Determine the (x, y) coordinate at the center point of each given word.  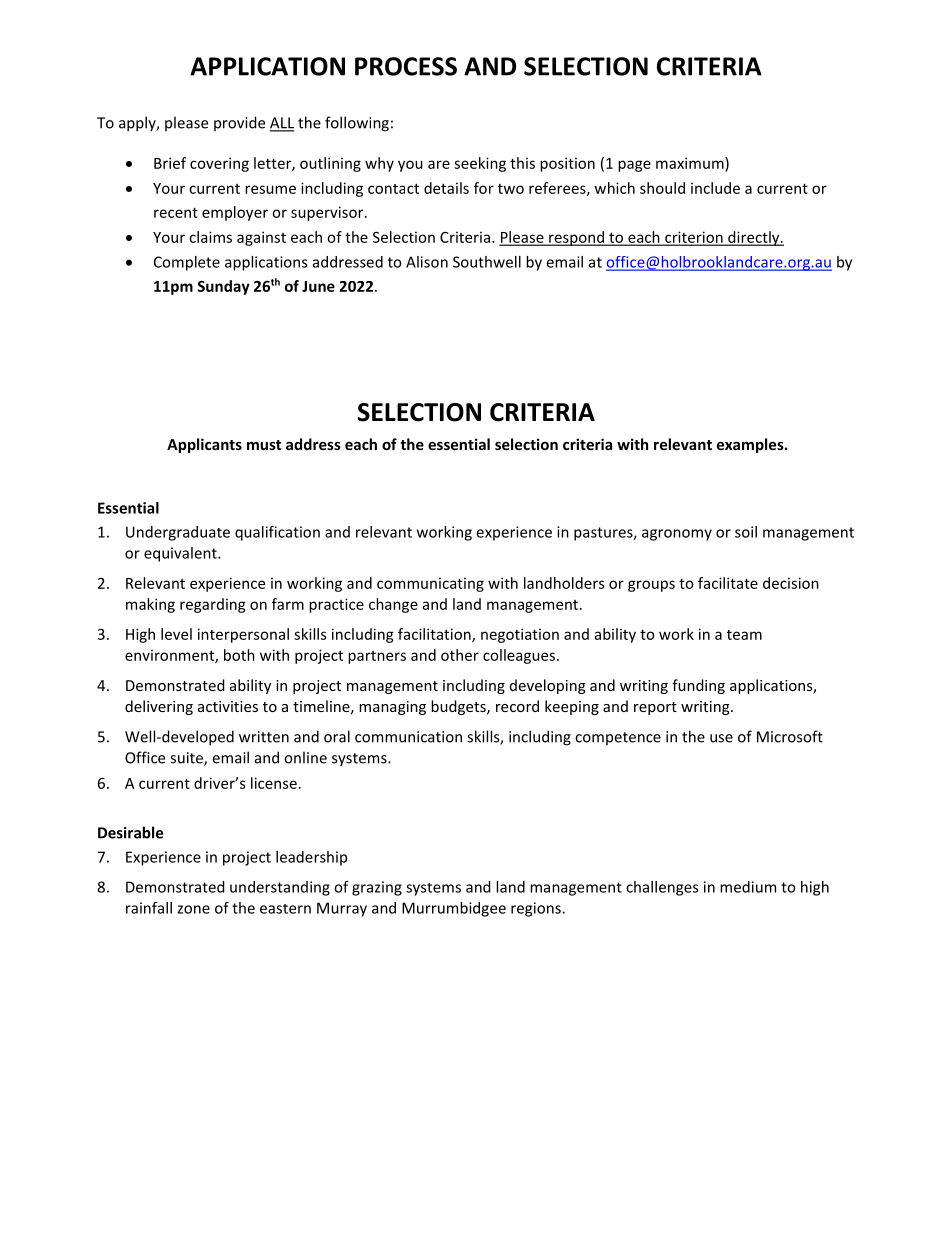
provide (239, 123)
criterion (694, 238)
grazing (377, 888)
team (744, 635)
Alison (427, 262)
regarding (213, 605)
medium (748, 887)
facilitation (435, 635)
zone (193, 909)
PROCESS (406, 66)
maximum (691, 163)
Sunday (223, 287)
